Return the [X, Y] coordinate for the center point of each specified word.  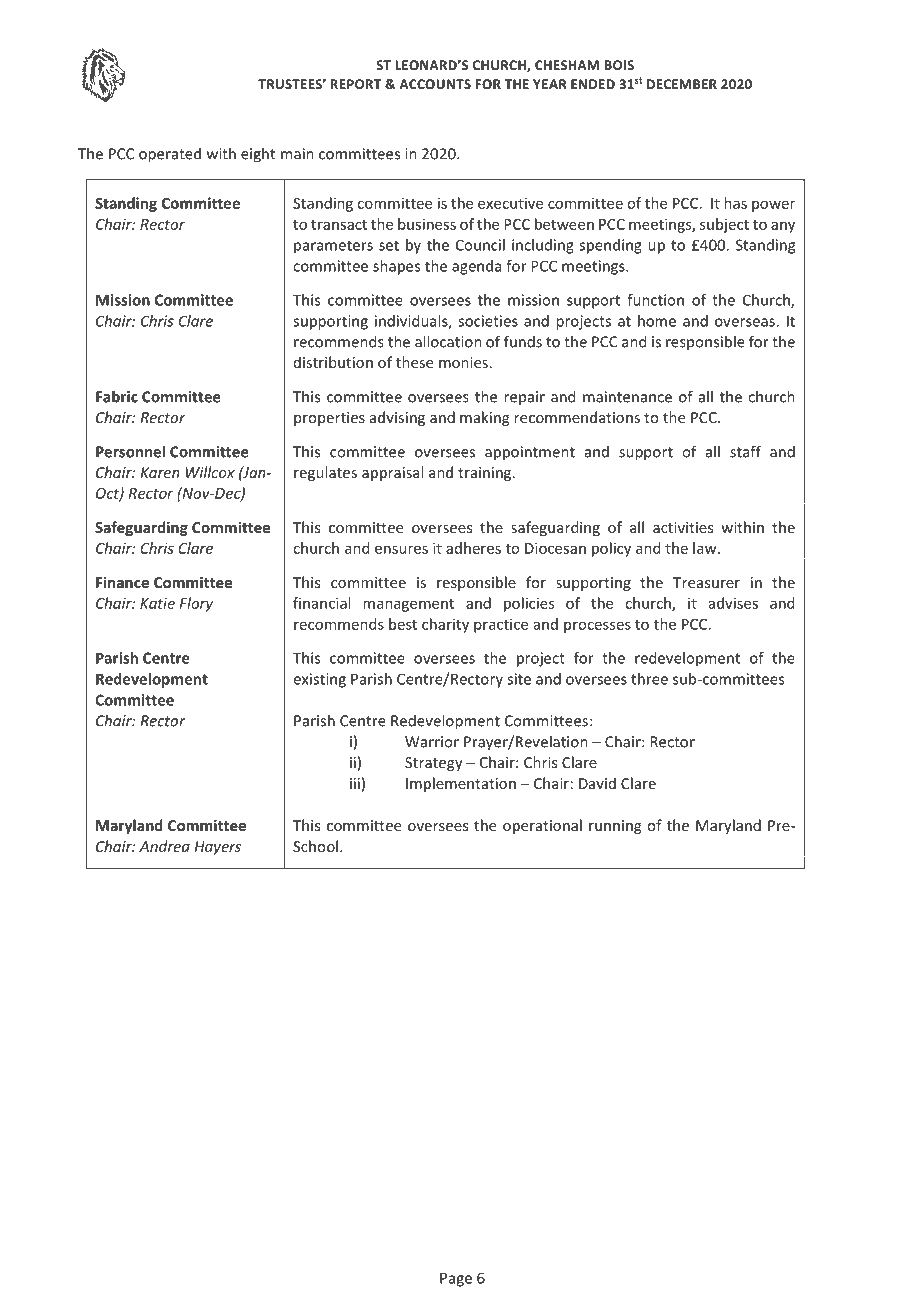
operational [542, 826]
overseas [746, 322]
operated [170, 155]
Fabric [117, 396]
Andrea [164, 846]
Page [456, 1279]
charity [445, 625]
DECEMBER [682, 84]
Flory [196, 604]
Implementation [461, 784]
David [597, 783]
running [615, 827]
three [649, 679]
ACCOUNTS [435, 84]
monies [463, 362]
